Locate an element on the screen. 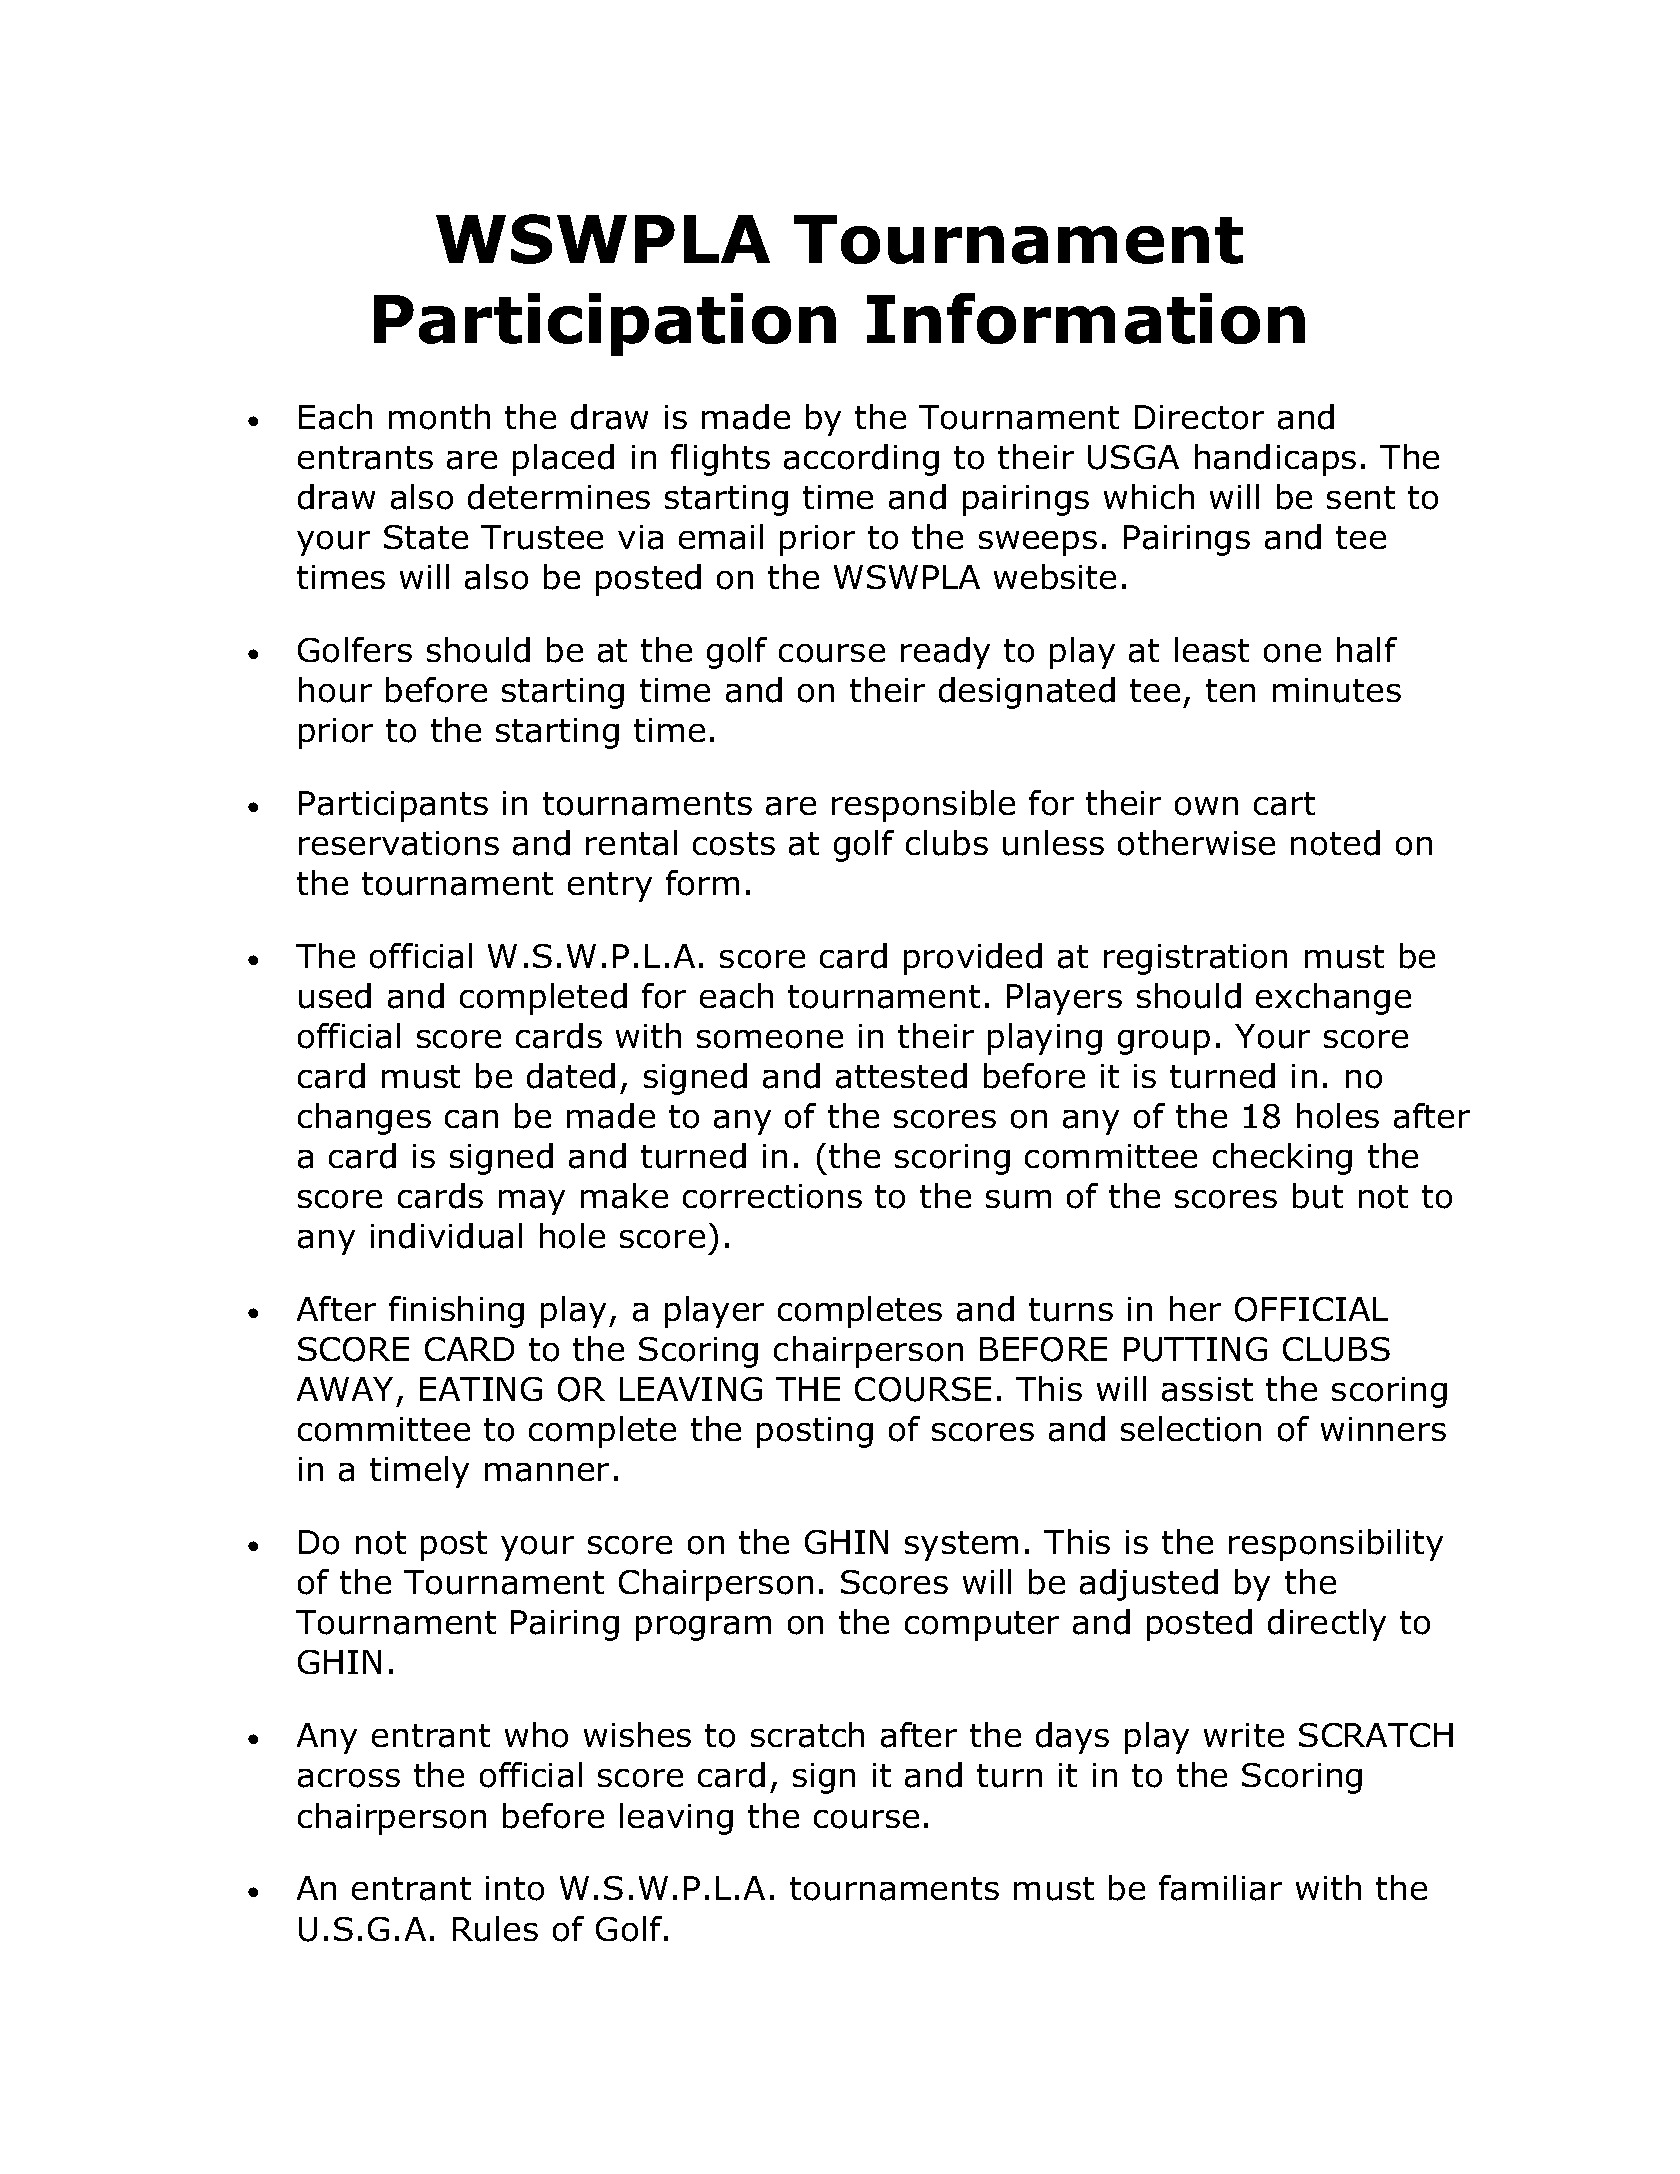  system is located at coordinates (961, 1546).
